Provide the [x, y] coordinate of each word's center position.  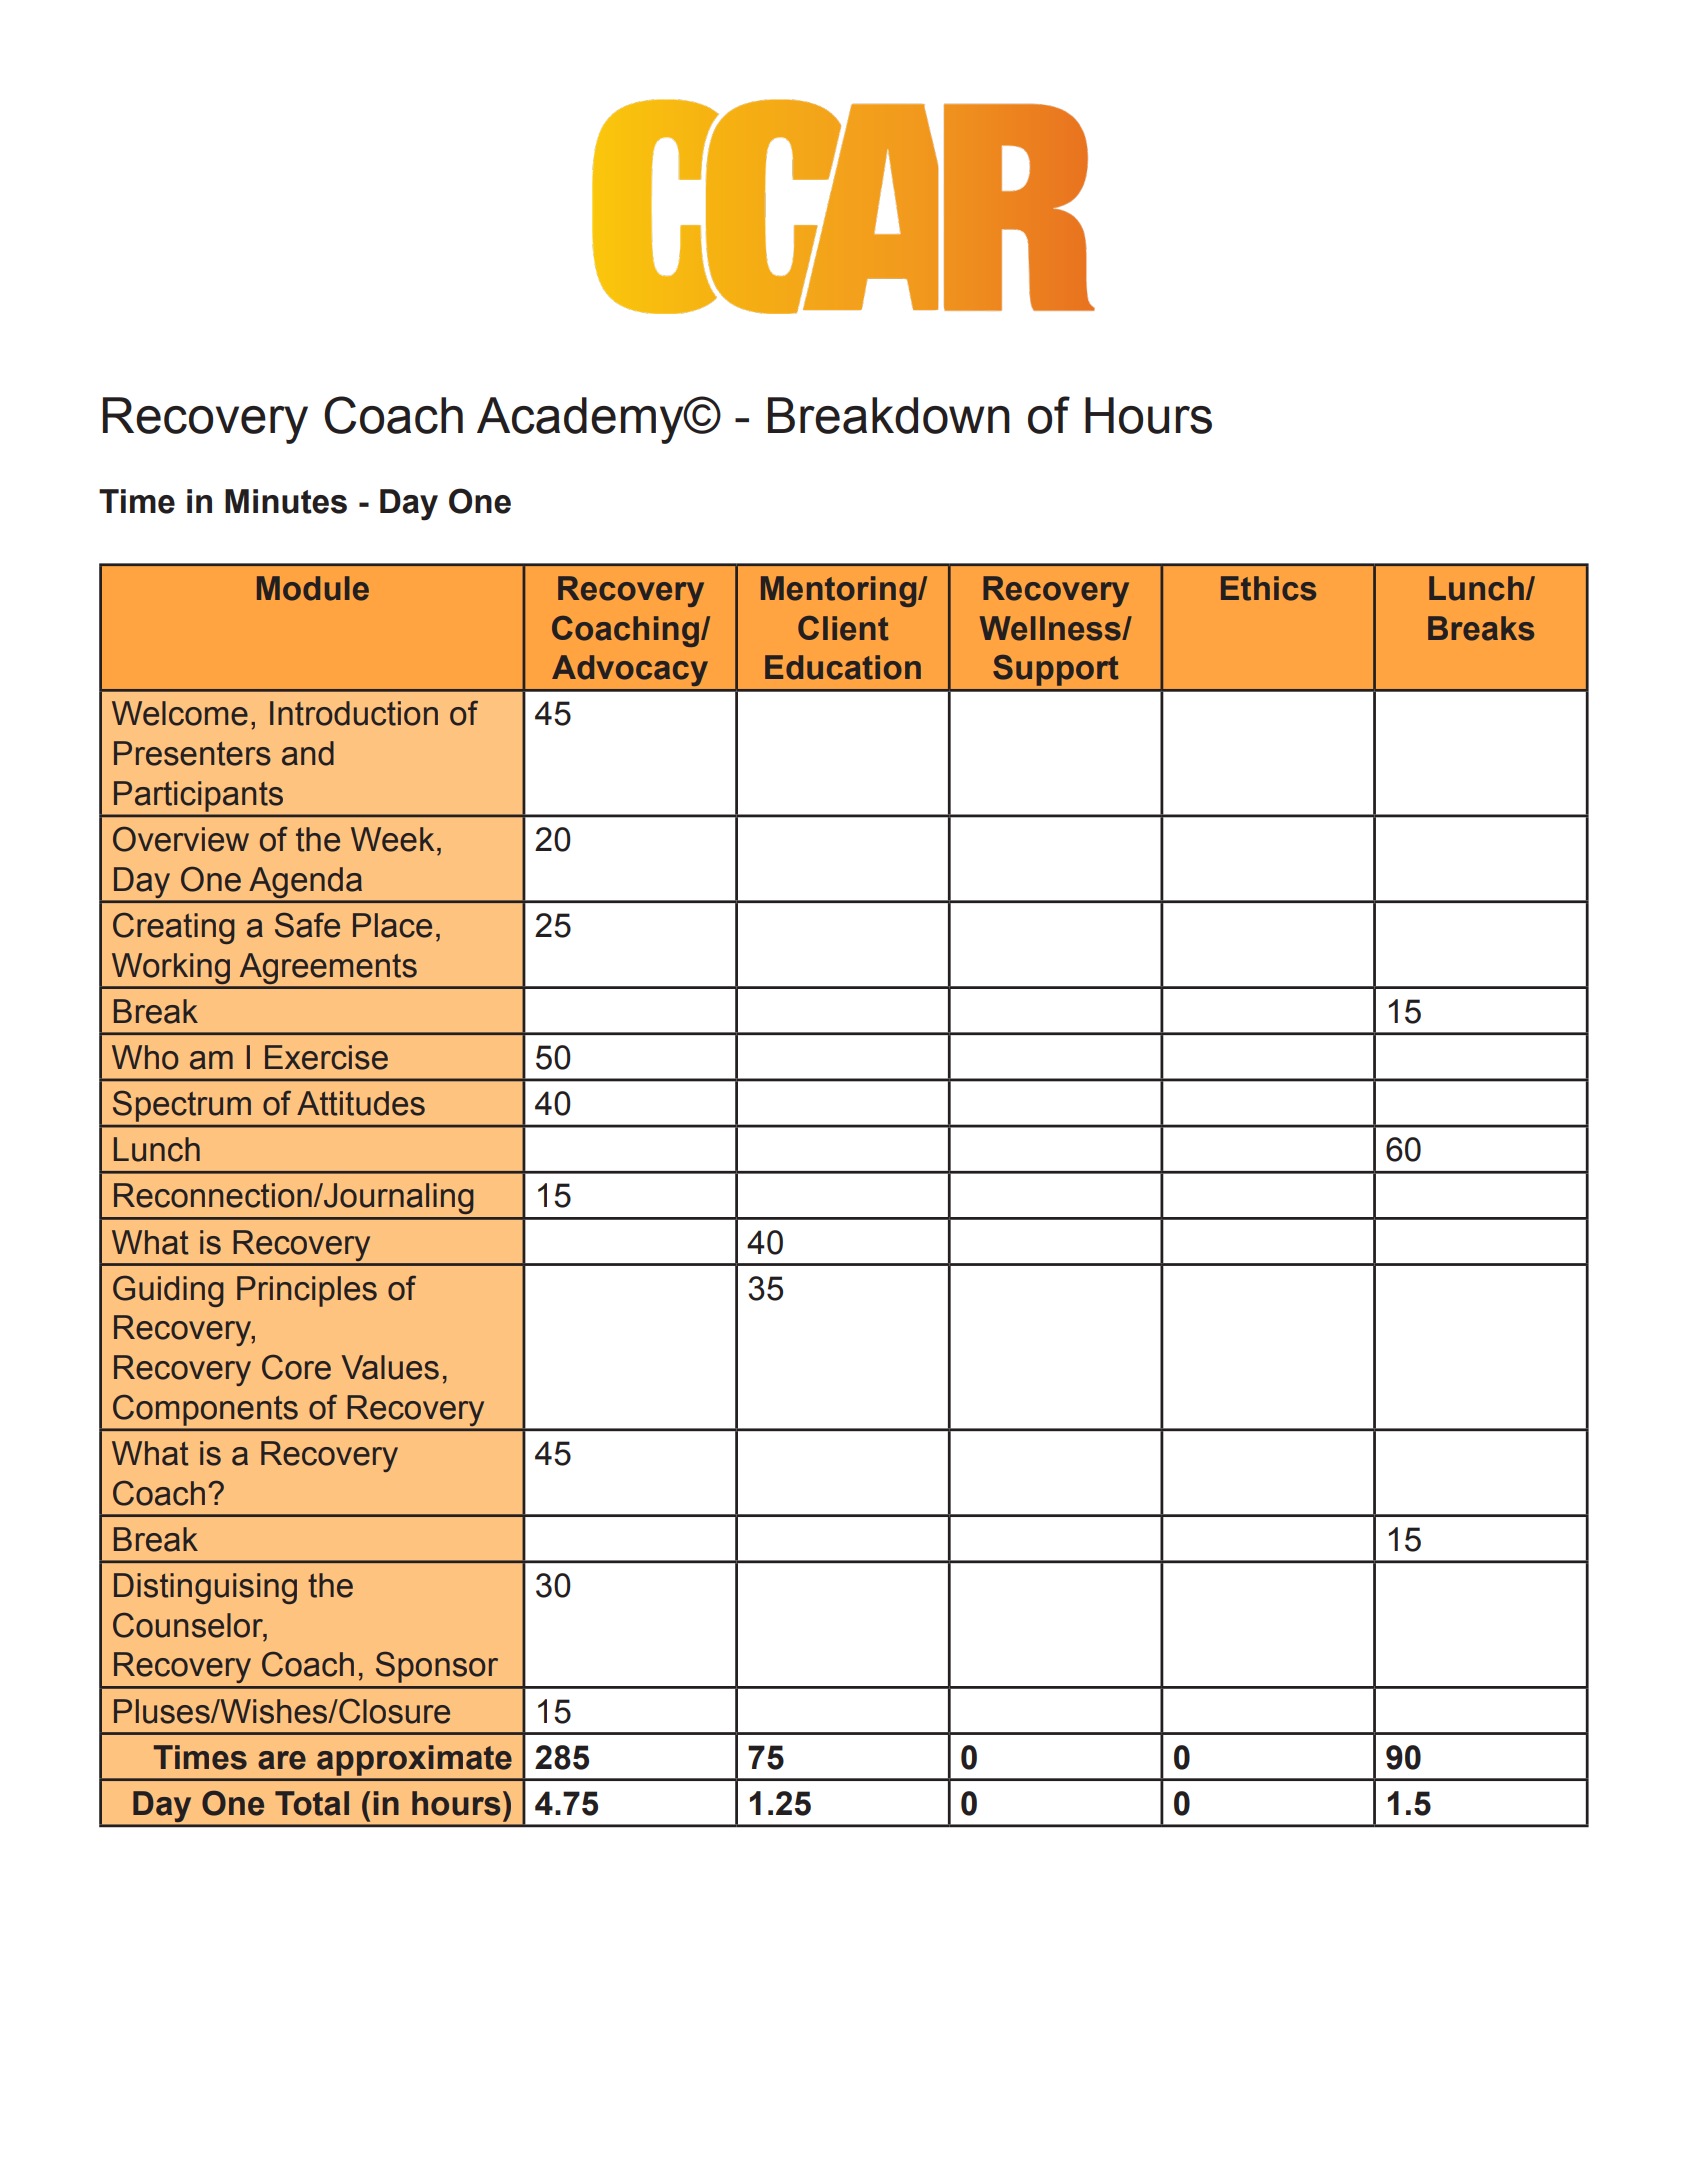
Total [312, 1803]
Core [296, 1367]
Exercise [326, 1057]
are [282, 1760]
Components [205, 1410]
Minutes [286, 501]
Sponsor [437, 1667]
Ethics [1268, 588]
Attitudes [361, 1103]
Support [1056, 670]
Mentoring [840, 591]
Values [390, 1367]
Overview [181, 839]
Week [392, 839]
